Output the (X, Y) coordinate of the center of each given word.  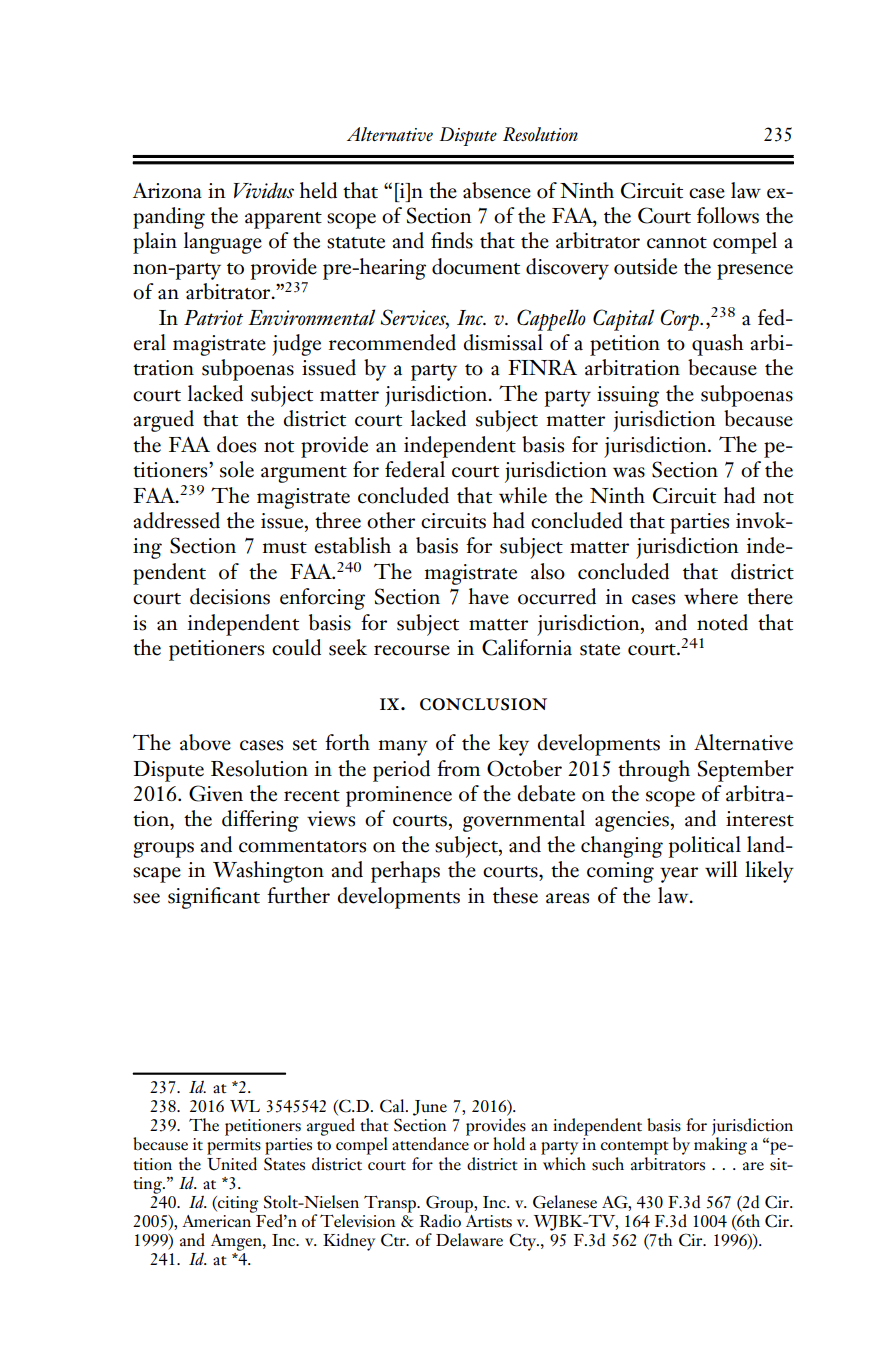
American (218, 1220)
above (205, 742)
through (654, 771)
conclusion (483, 704)
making (720, 1145)
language (223, 243)
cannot (677, 243)
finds (452, 240)
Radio (440, 1221)
